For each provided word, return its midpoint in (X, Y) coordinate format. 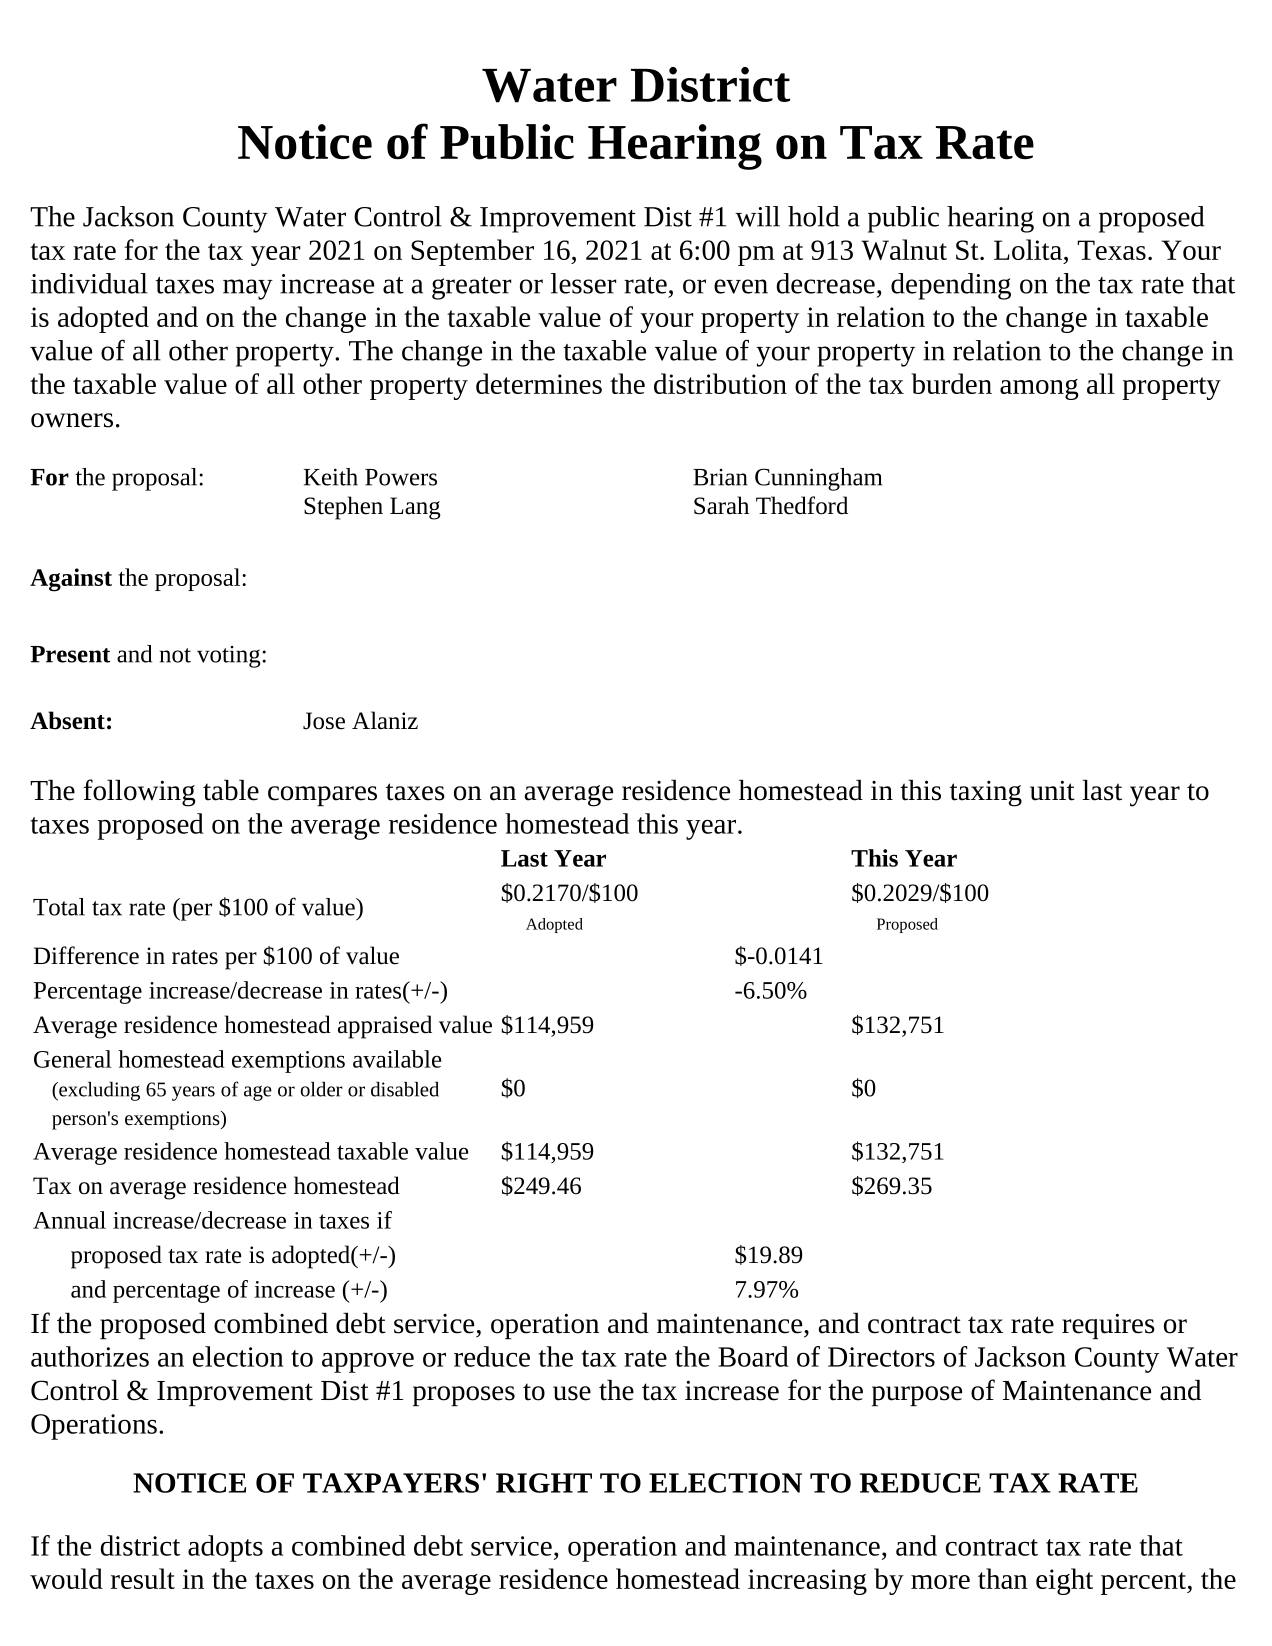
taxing (986, 794)
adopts (225, 1548)
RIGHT (544, 1483)
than (1003, 1578)
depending (951, 286)
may (248, 289)
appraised (385, 1027)
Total (59, 907)
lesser (583, 283)
